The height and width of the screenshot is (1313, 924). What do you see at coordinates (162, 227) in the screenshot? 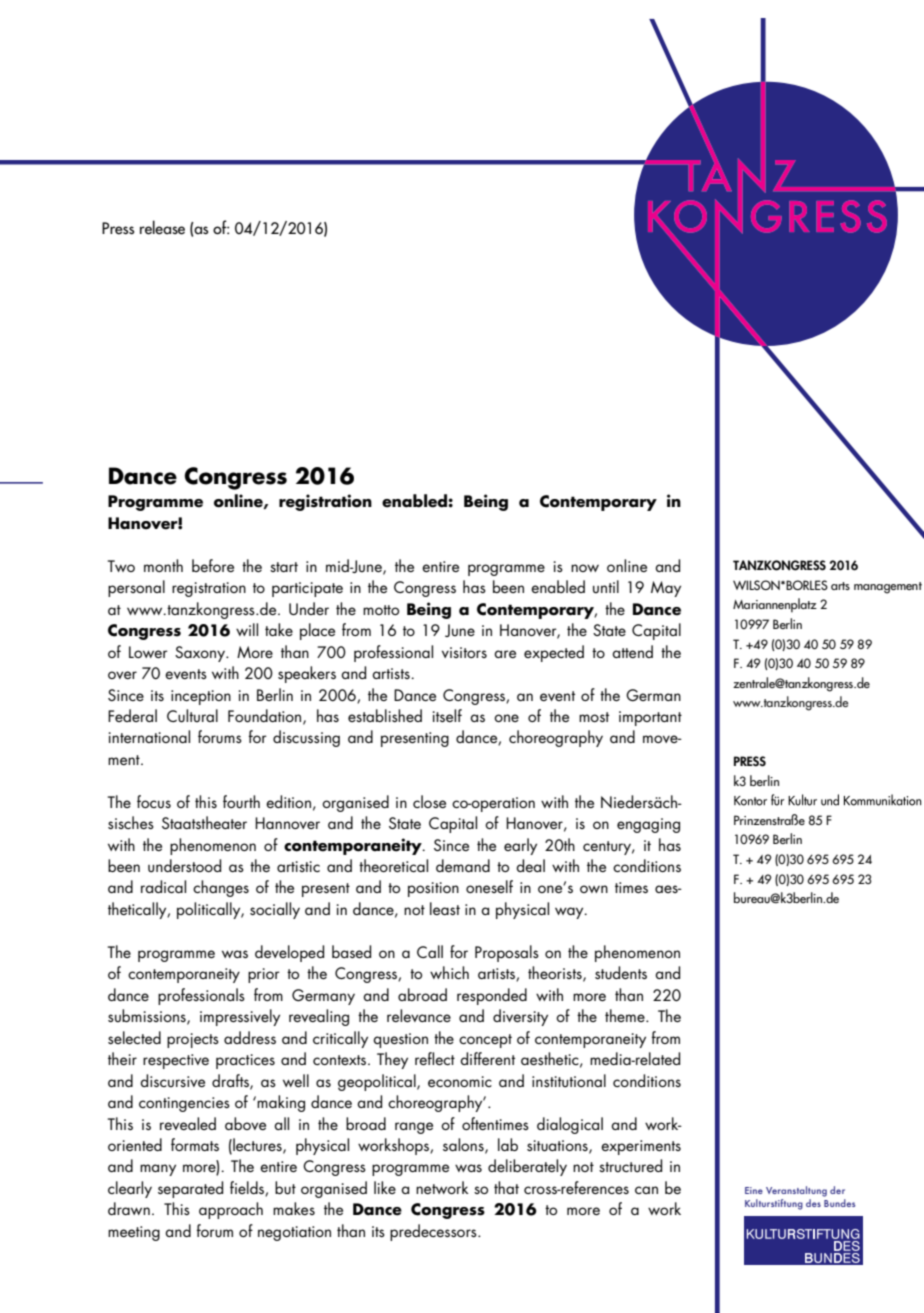
I see `release` at bounding box center [162, 227].
